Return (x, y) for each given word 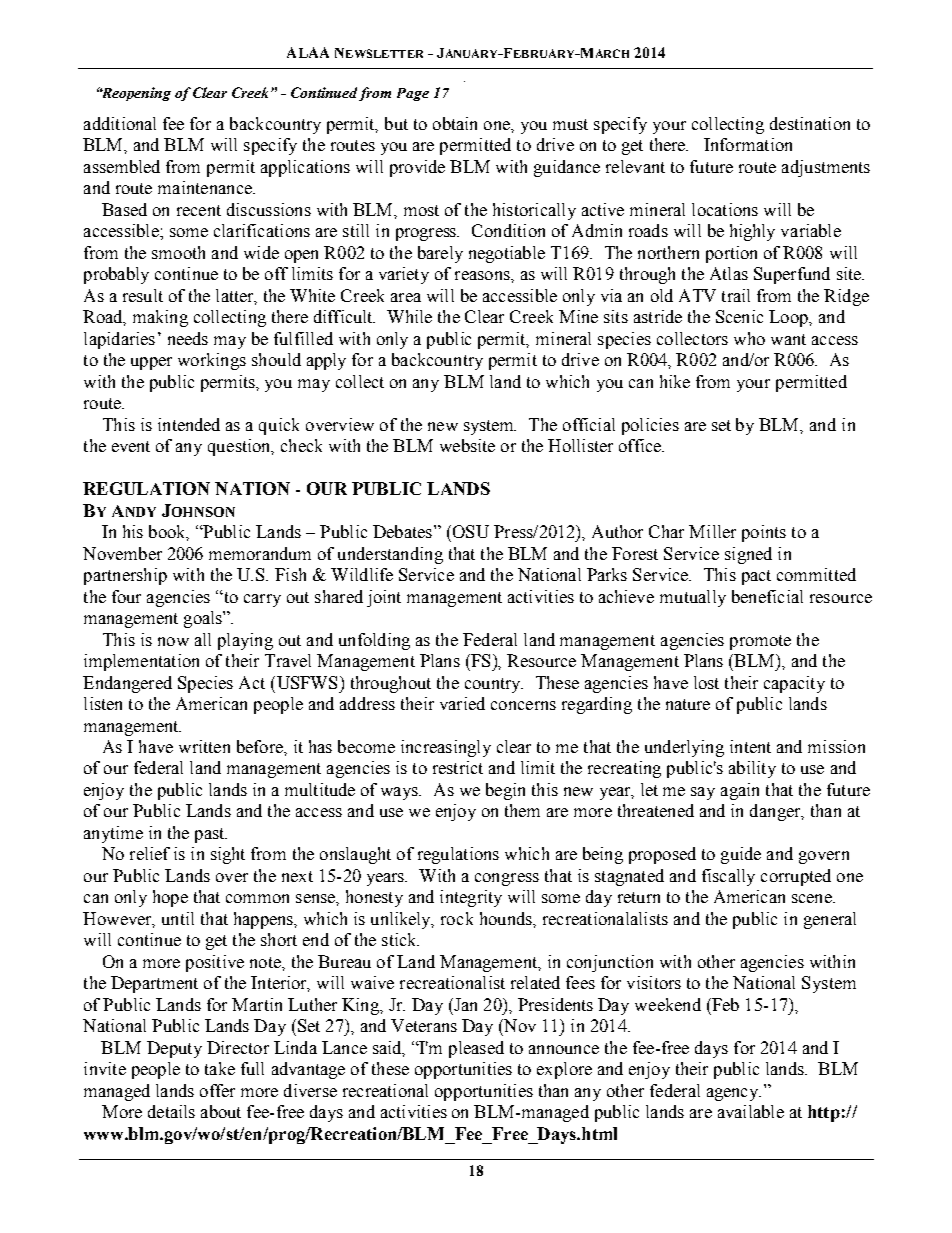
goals (204, 619)
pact (756, 577)
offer (217, 1090)
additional (120, 123)
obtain (455, 123)
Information (748, 144)
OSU (469, 531)
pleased (476, 1049)
